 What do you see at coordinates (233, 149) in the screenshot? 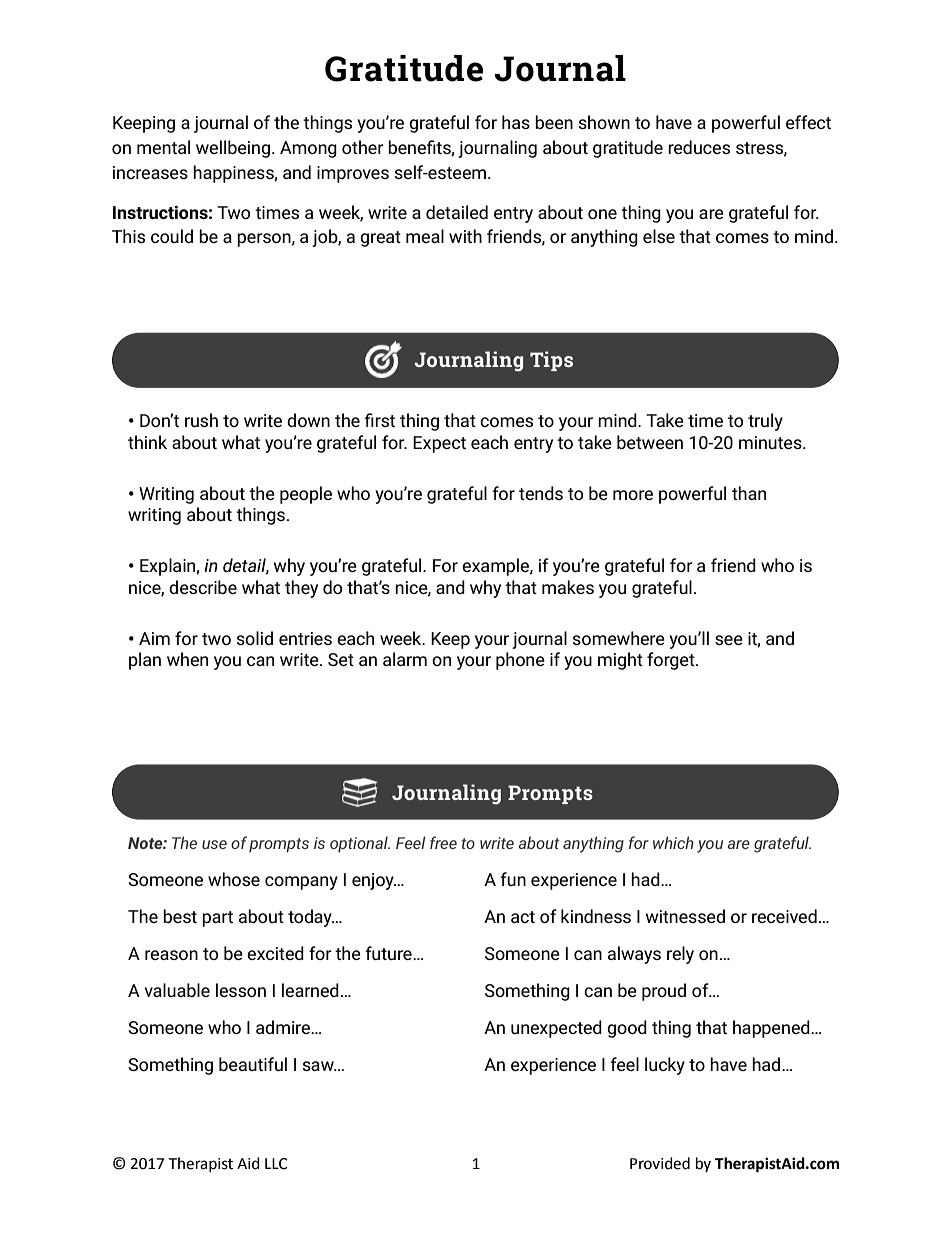
I see `wellbeing` at bounding box center [233, 149].
